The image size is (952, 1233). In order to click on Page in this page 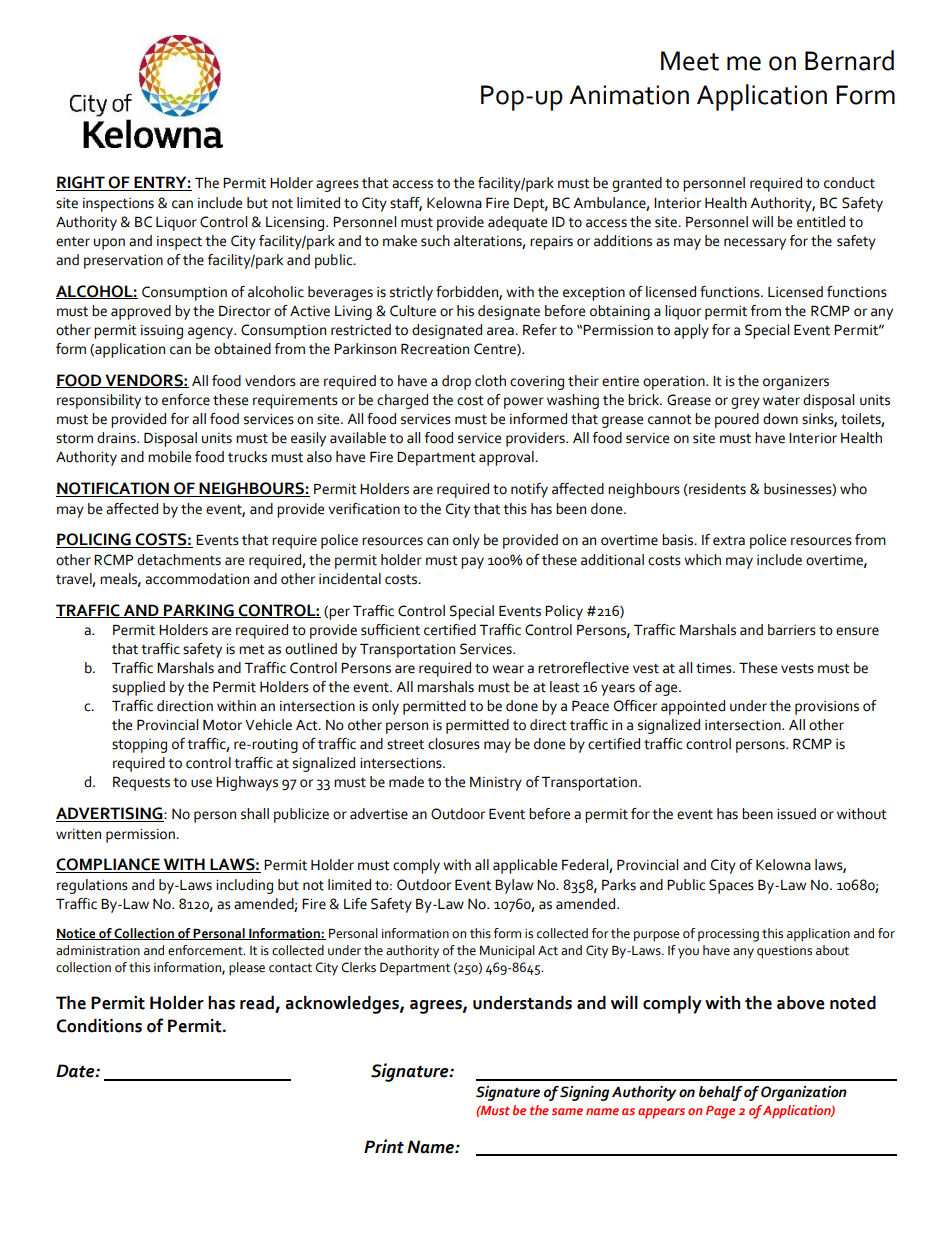, I will do `click(720, 1112)`.
